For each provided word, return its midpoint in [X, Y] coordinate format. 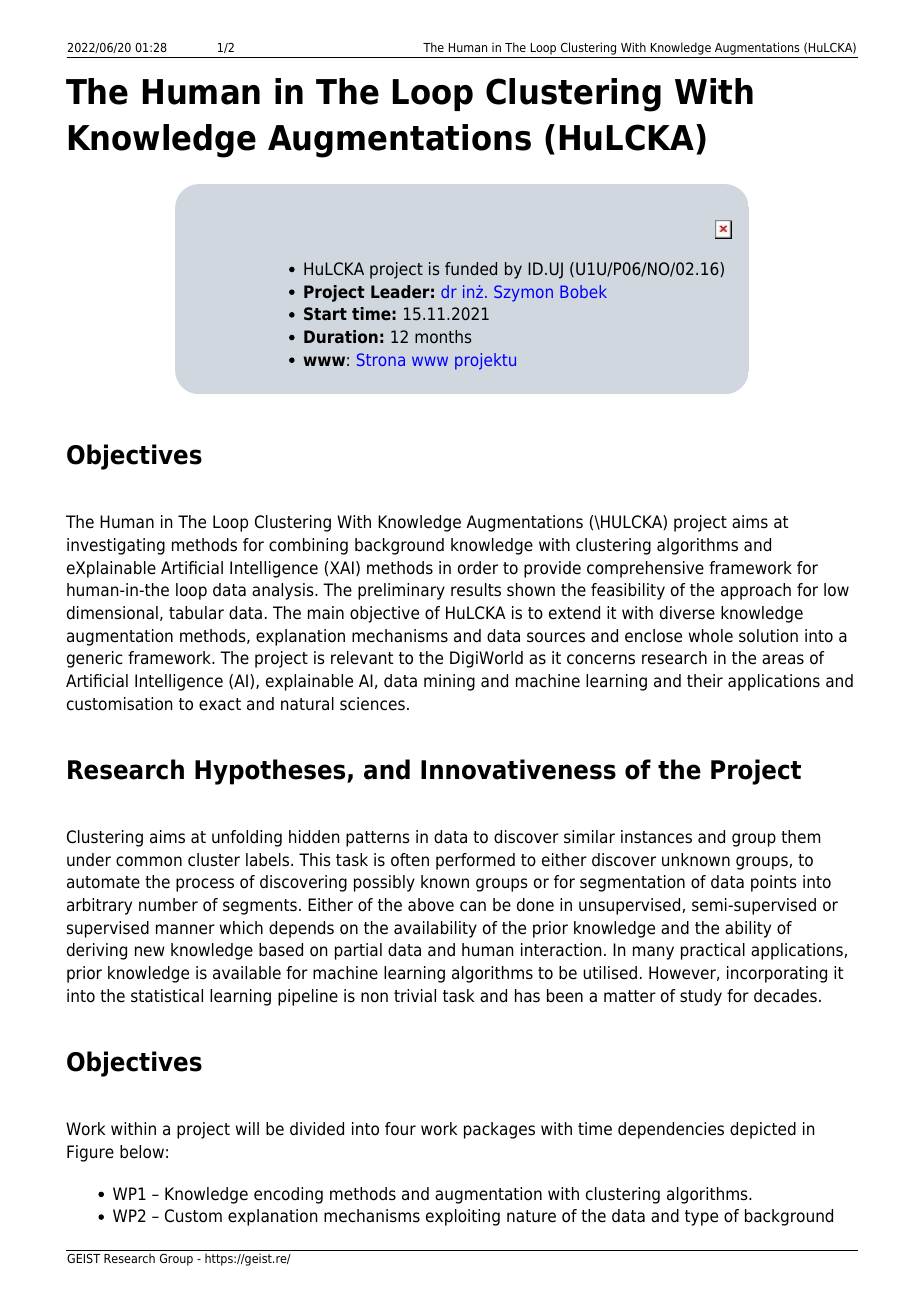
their [705, 681]
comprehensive [645, 569]
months [443, 336]
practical [713, 951]
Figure [90, 1153]
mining [449, 682]
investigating [116, 546]
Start [325, 313]
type [701, 1218]
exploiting [463, 1217]
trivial [415, 996]
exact [220, 704]
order [478, 568]
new [150, 951]
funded [471, 268]
